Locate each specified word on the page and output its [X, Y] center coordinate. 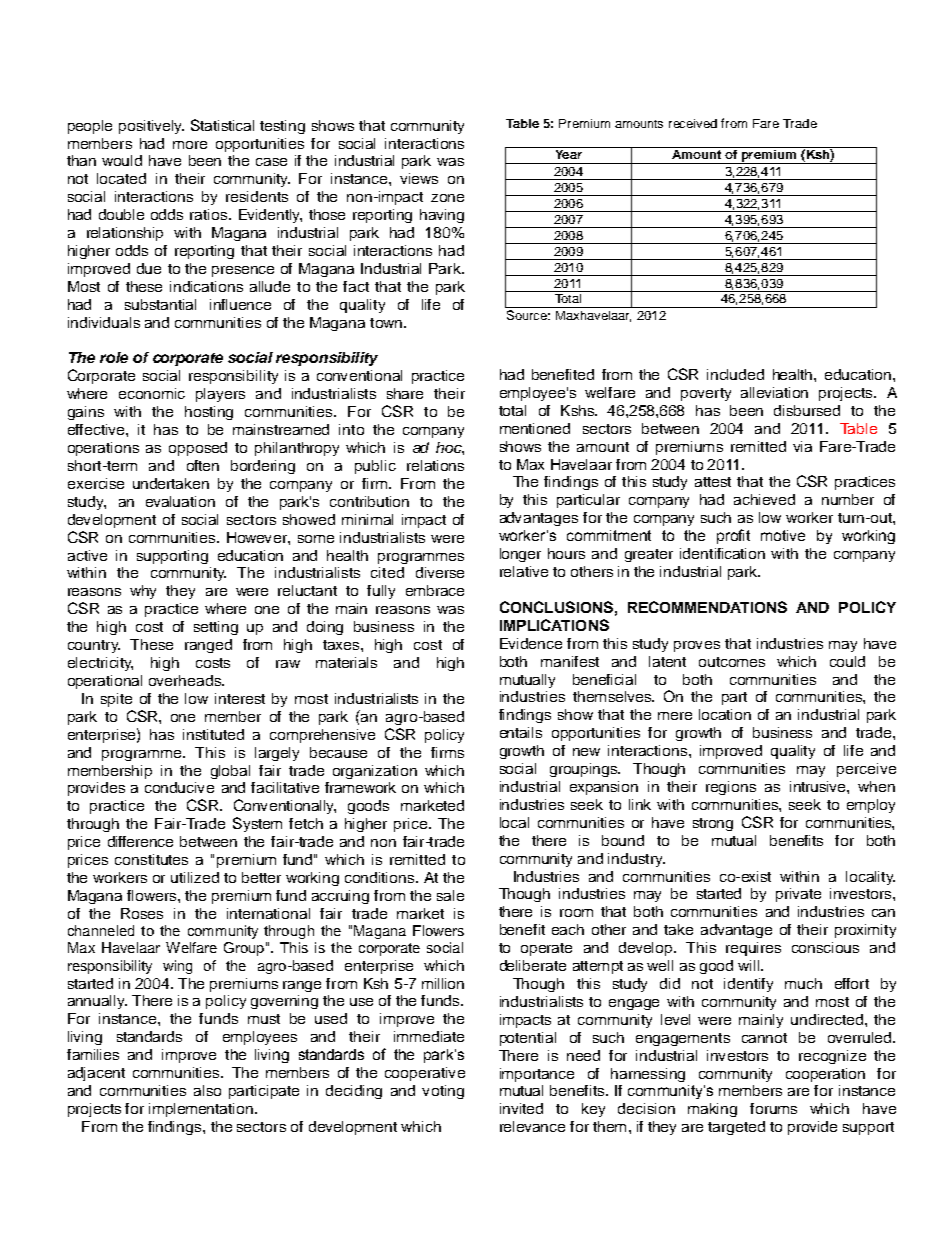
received [693, 123]
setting [216, 628]
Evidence [531, 643]
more [190, 145]
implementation [201, 1110]
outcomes [732, 662]
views [419, 178]
